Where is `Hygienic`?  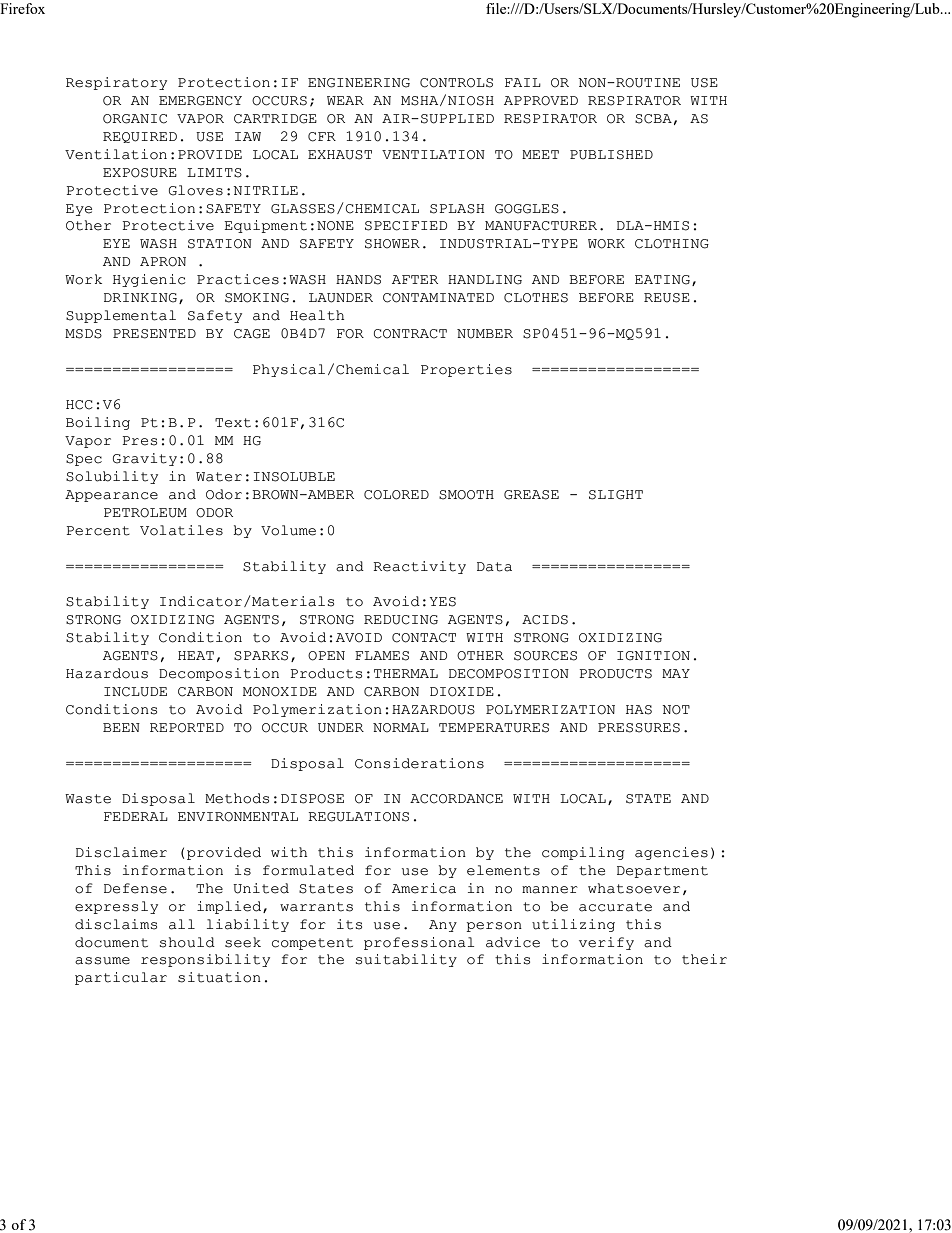 Hygienic is located at coordinates (149, 280).
